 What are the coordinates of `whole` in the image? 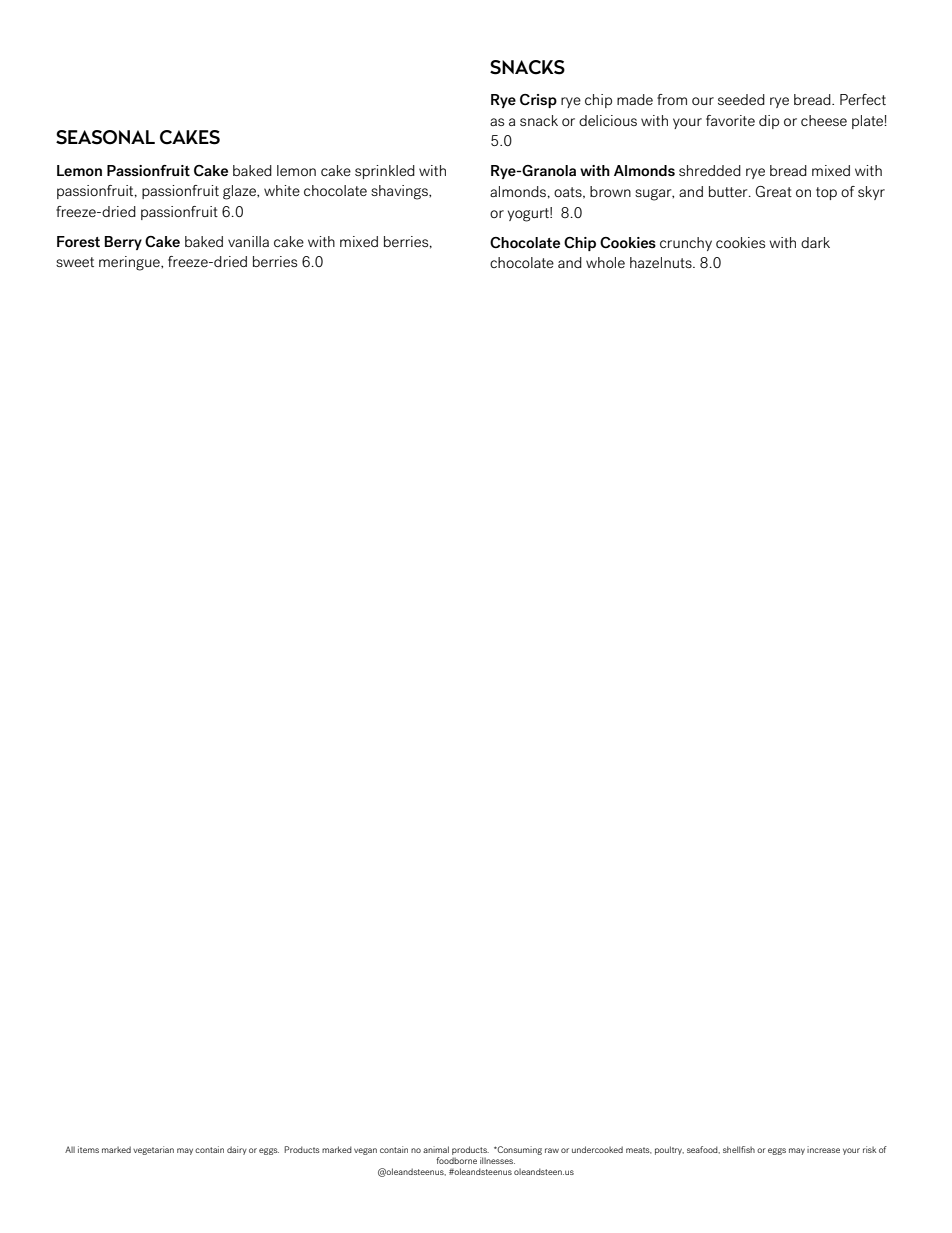 It's located at (605, 262).
